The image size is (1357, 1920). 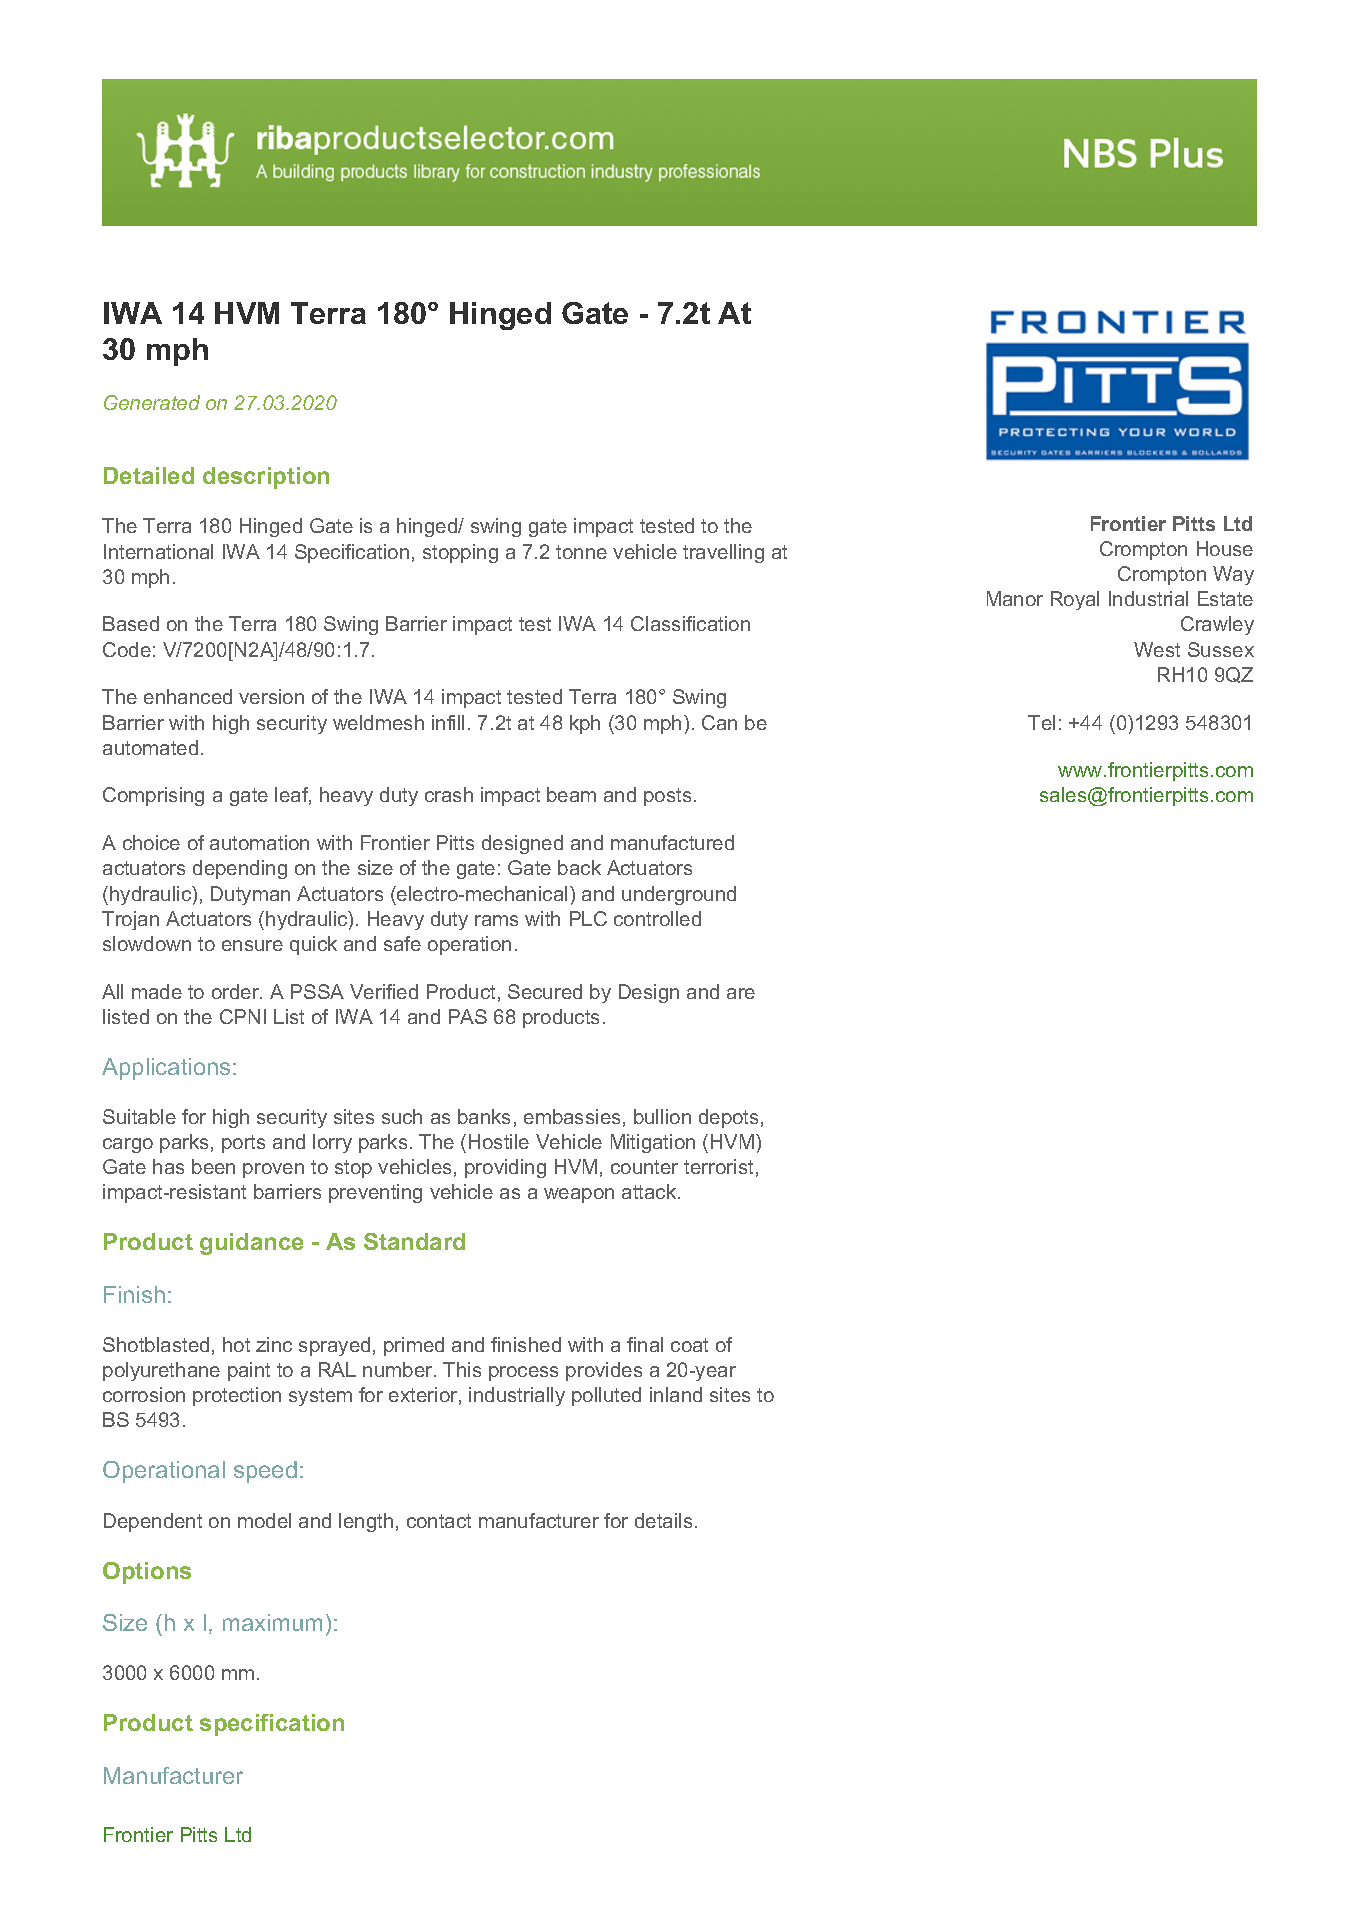 What do you see at coordinates (1041, 722) in the page?
I see `Tel` at bounding box center [1041, 722].
